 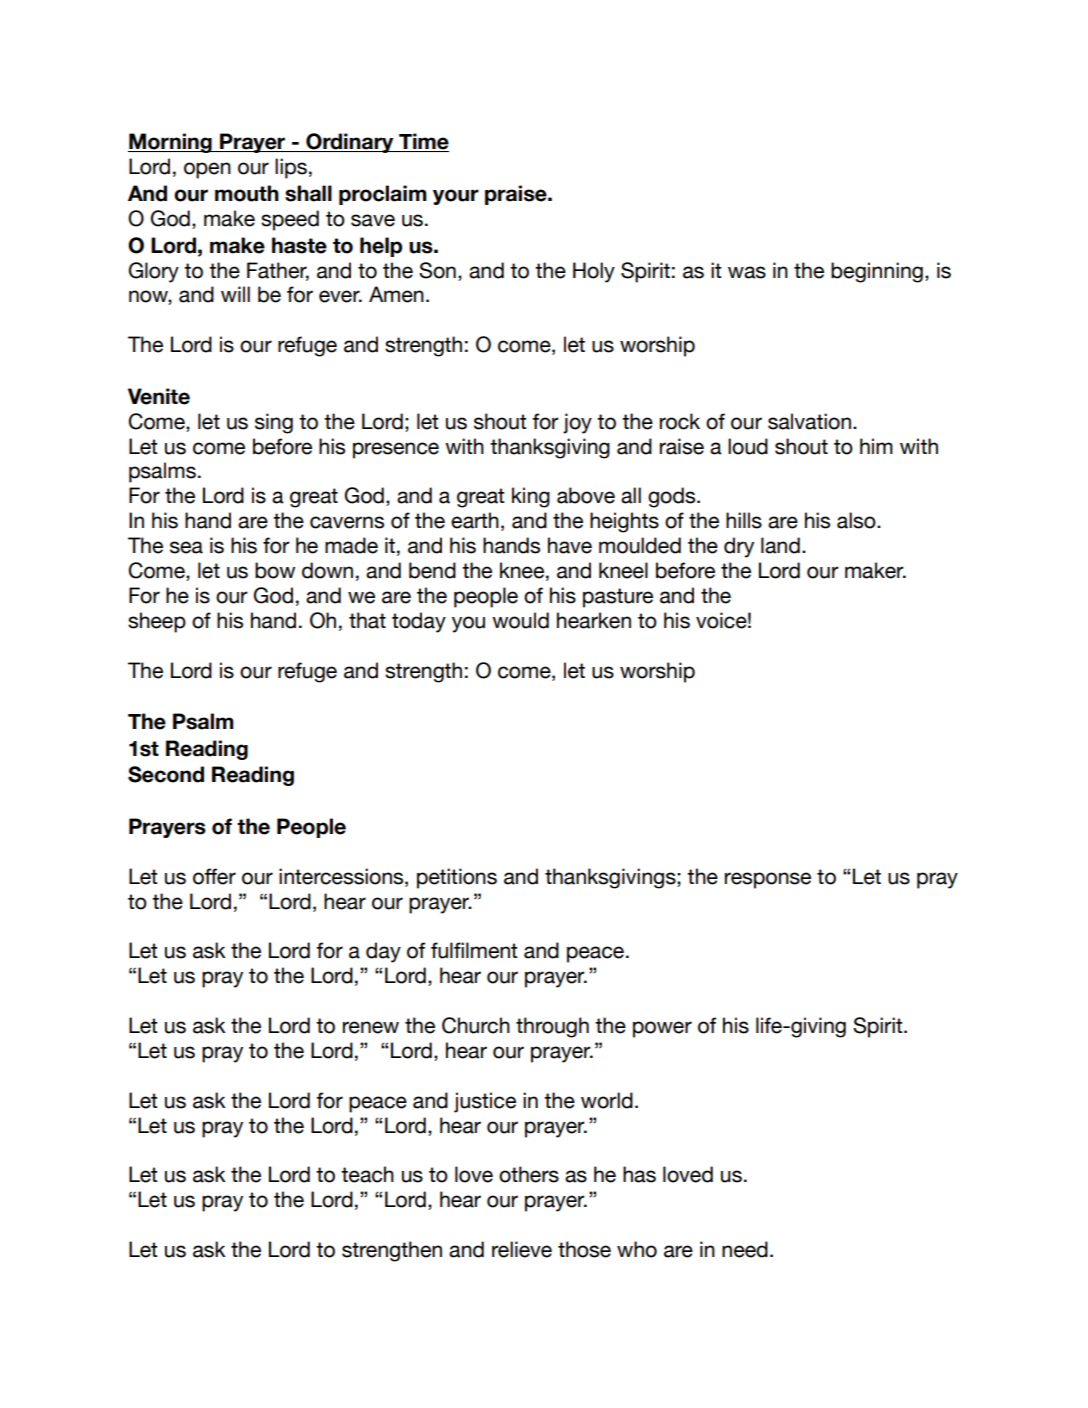 What do you see at coordinates (780, 545) in the page?
I see `land` at bounding box center [780, 545].
